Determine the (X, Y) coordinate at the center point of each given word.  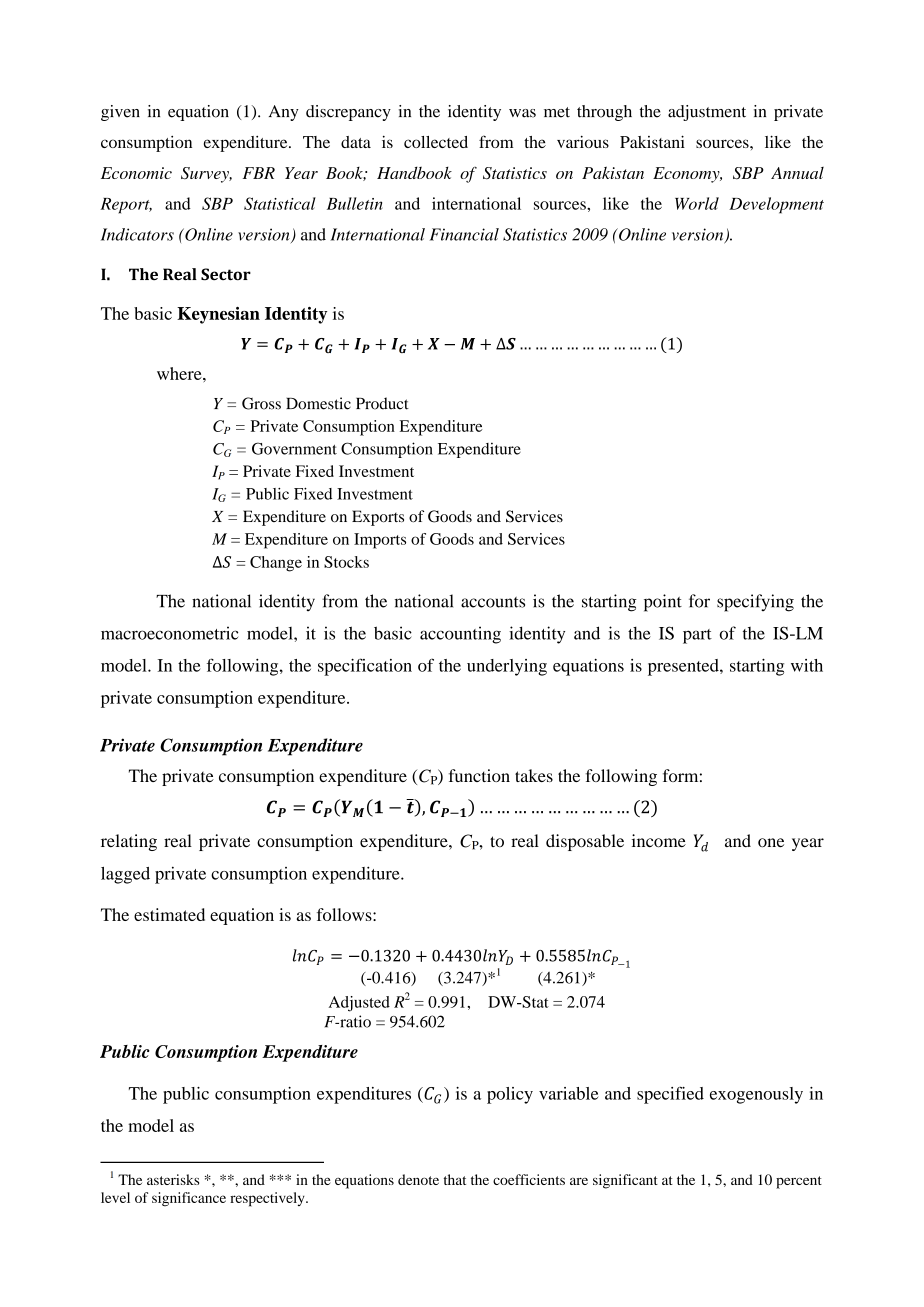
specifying (755, 603)
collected (436, 142)
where (180, 373)
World (697, 203)
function (479, 775)
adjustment (707, 113)
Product (382, 403)
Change (276, 564)
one (771, 843)
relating (129, 842)
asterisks (173, 1179)
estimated (169, 914)
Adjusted (359, 1004)
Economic (136, 173)
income (659, 841)
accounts (493, 602)
